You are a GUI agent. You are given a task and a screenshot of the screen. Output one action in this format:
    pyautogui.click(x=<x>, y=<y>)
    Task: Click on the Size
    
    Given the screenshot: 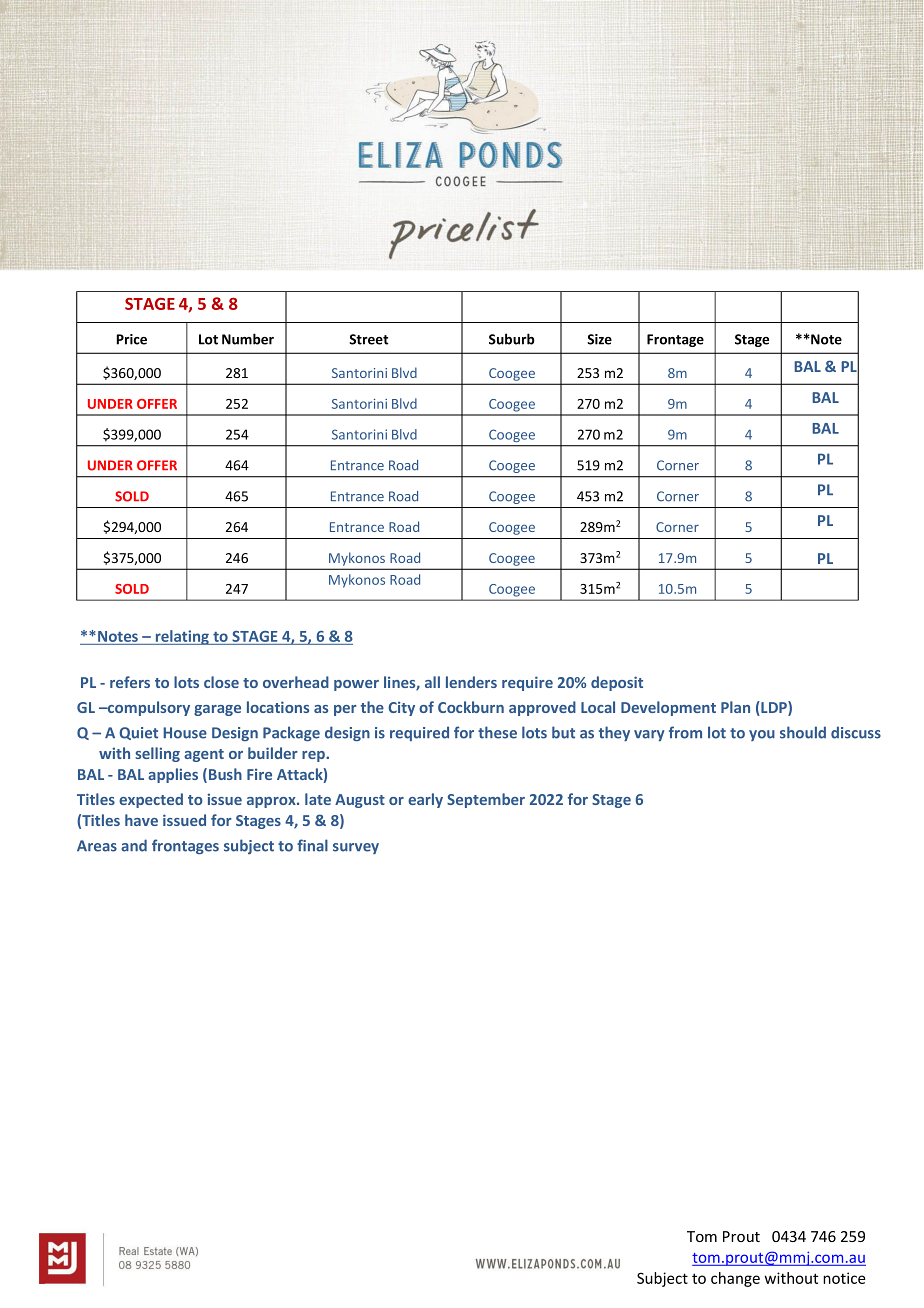 What is the action you would take?
    pyautogui.click(x=599, y=339)
